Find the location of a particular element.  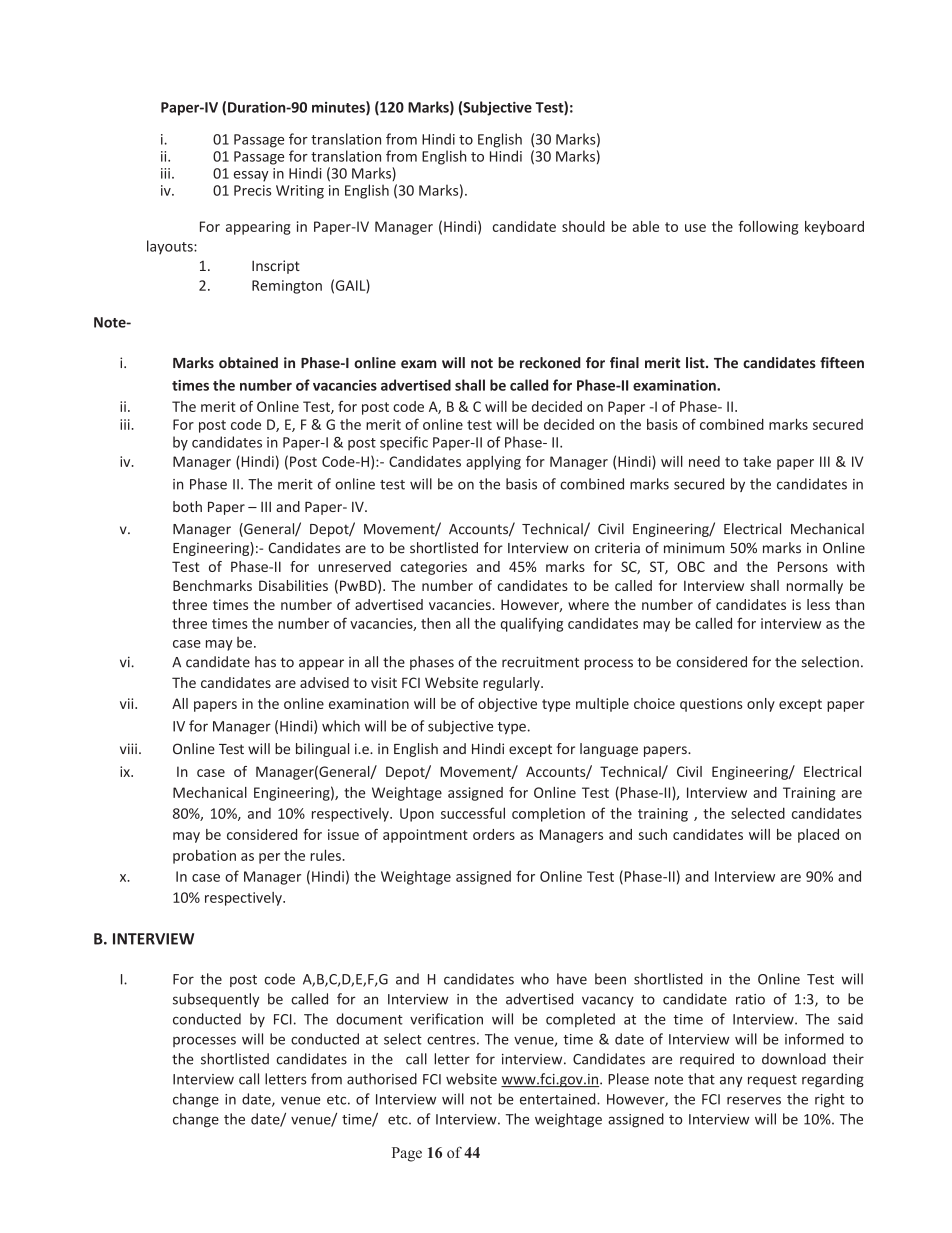

reserves is located at coordinates (754, 1100).
